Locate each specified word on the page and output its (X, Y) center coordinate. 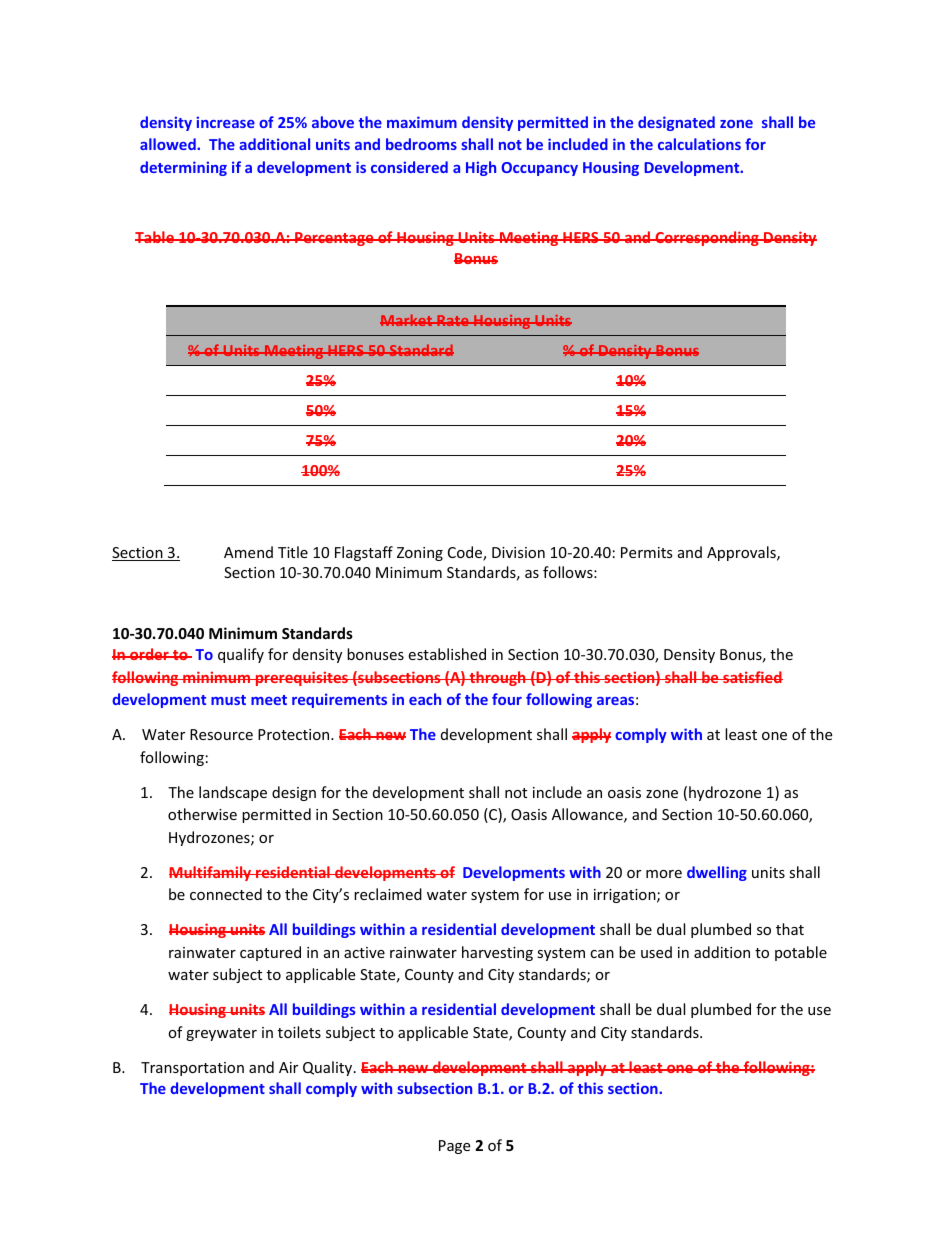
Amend (248, 552)
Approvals (742, 553)
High (481, 168)
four (507, 699)
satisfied (752, 677)
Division (518, 552)
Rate (453, 320)
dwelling (717, 873)
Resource (221, 734)
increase (225, 122)
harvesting (497, 953)
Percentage (334, 239)
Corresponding (707, 238)
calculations (699, 144)
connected (226, 894)
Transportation (192, 1069)
